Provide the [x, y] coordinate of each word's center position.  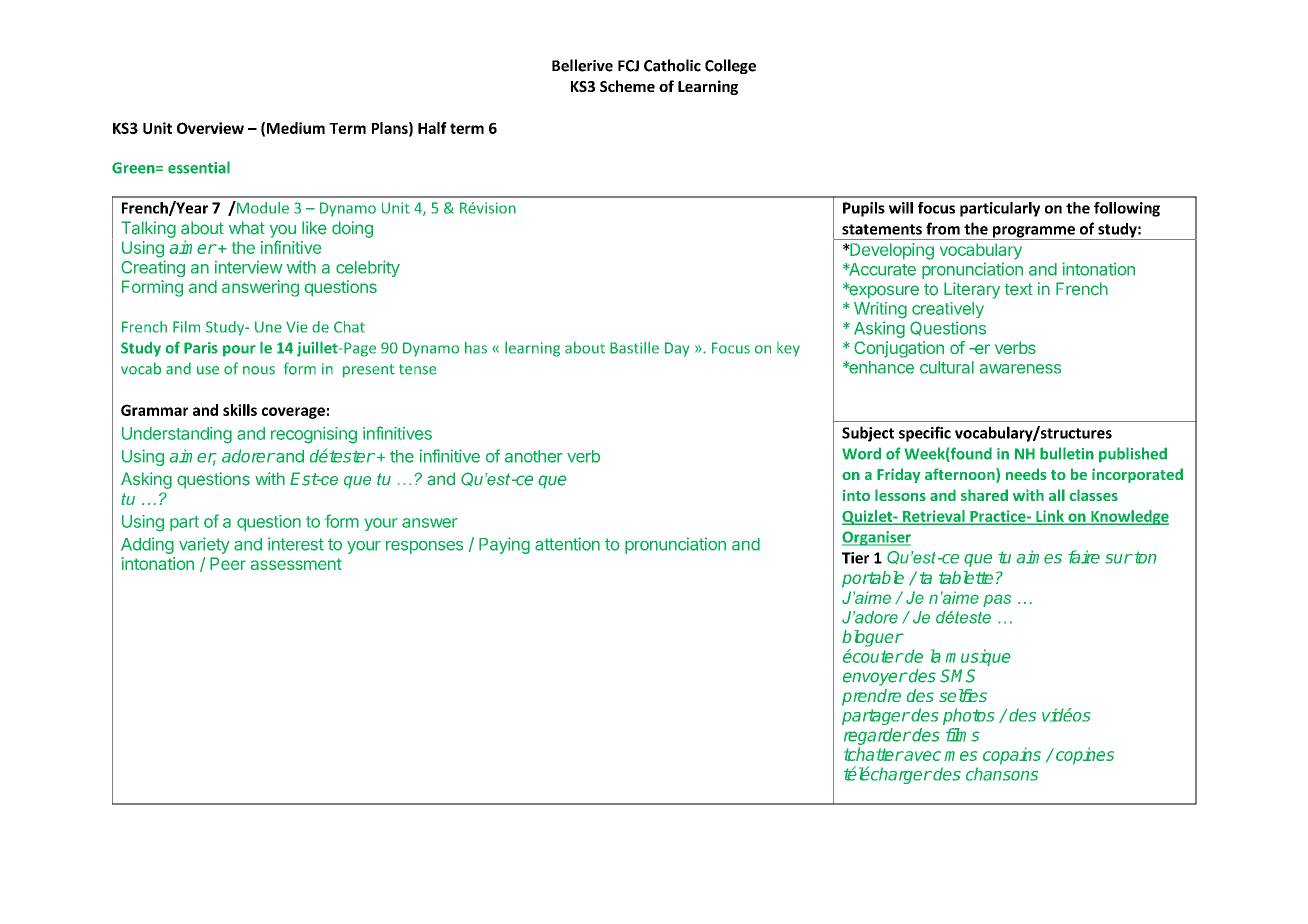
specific [925, 434]
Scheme [627, 86]
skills [240, 410]
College [730, 66]
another [534, 456]
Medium [296, 128]
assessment [296, 564]
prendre [871, 697]
